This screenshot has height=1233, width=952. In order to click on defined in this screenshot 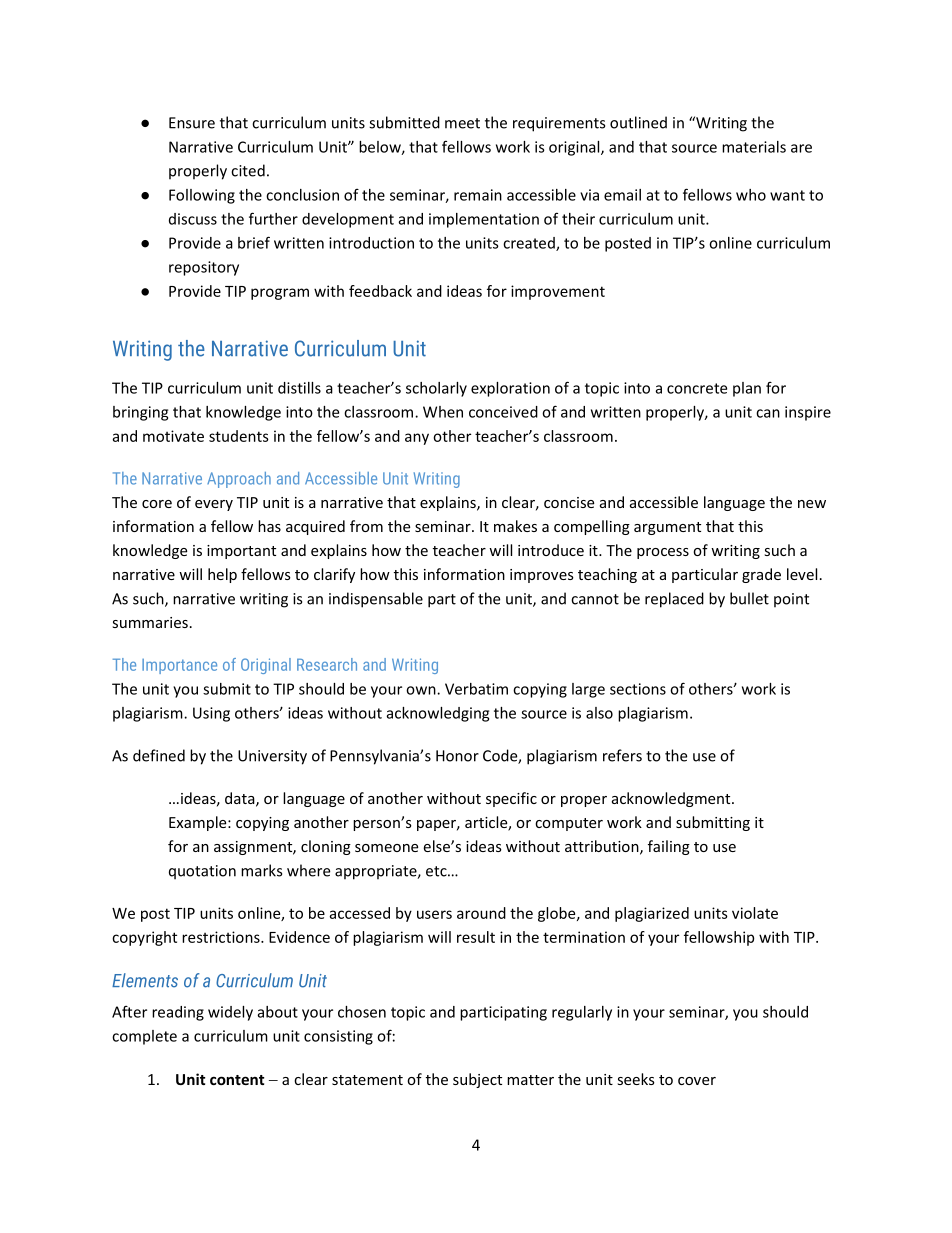, I will do `click(159, 755)`.
